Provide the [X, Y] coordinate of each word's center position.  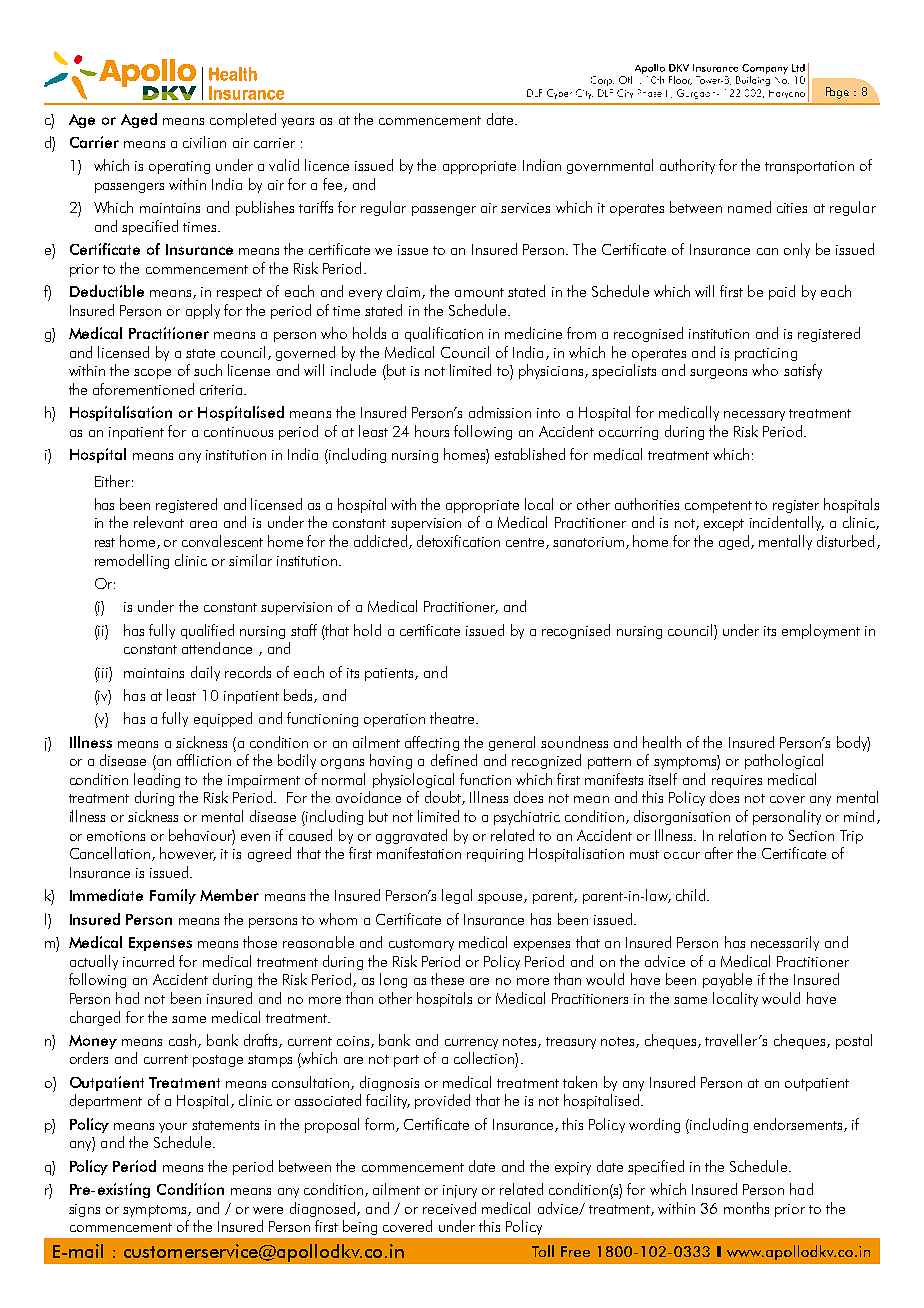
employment [821, 631]
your [173, 1128]
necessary [754, 416]
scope [152, 374]
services [525, 208]
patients [390, 674]
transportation [809, 167]
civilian [204, 142]
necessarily [785, 943]
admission [500, 412]
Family [173, 896]
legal [457, 896]
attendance [217, 648]
